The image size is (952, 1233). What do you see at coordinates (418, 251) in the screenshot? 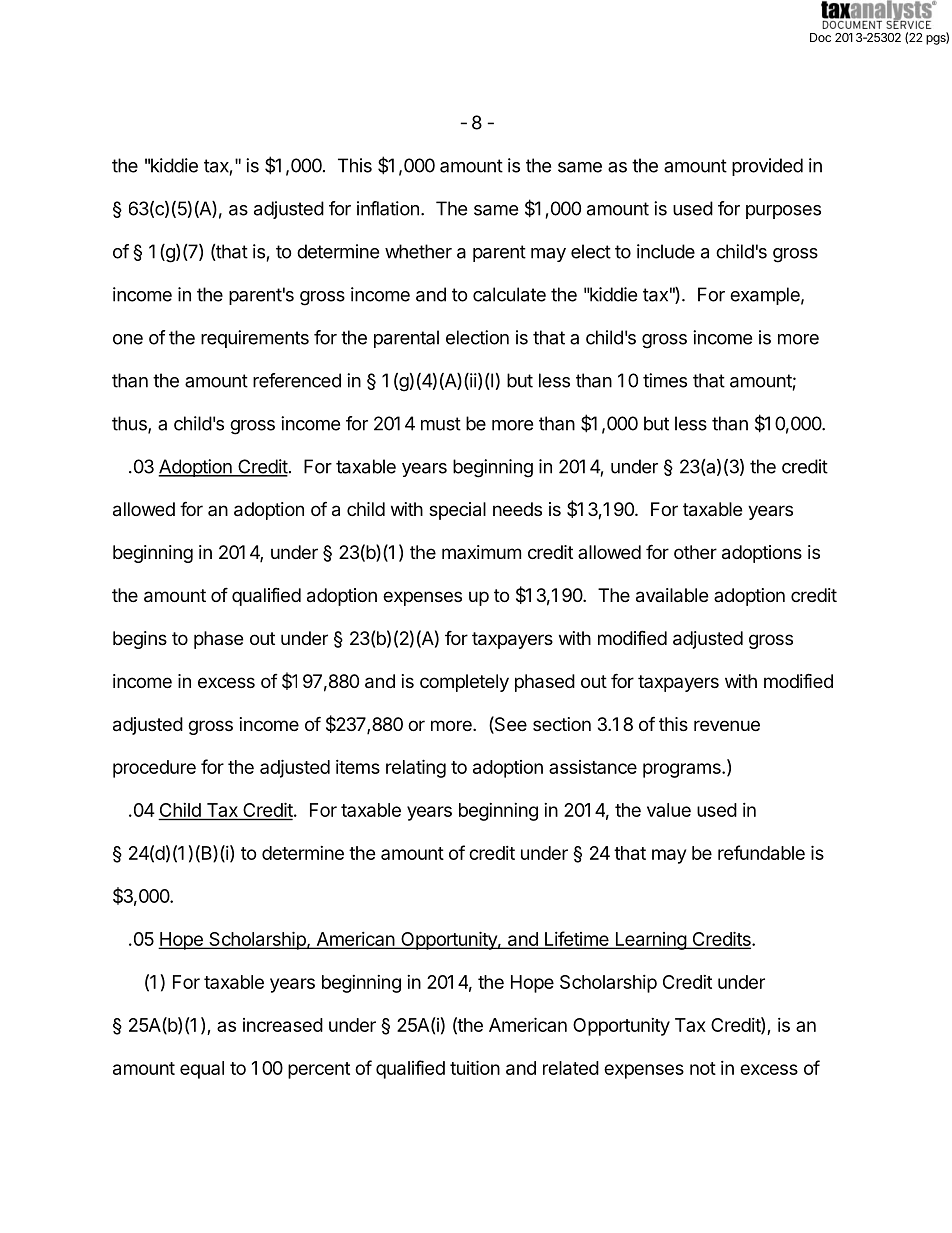
I see `whether` at bounding box center [418, 251].
